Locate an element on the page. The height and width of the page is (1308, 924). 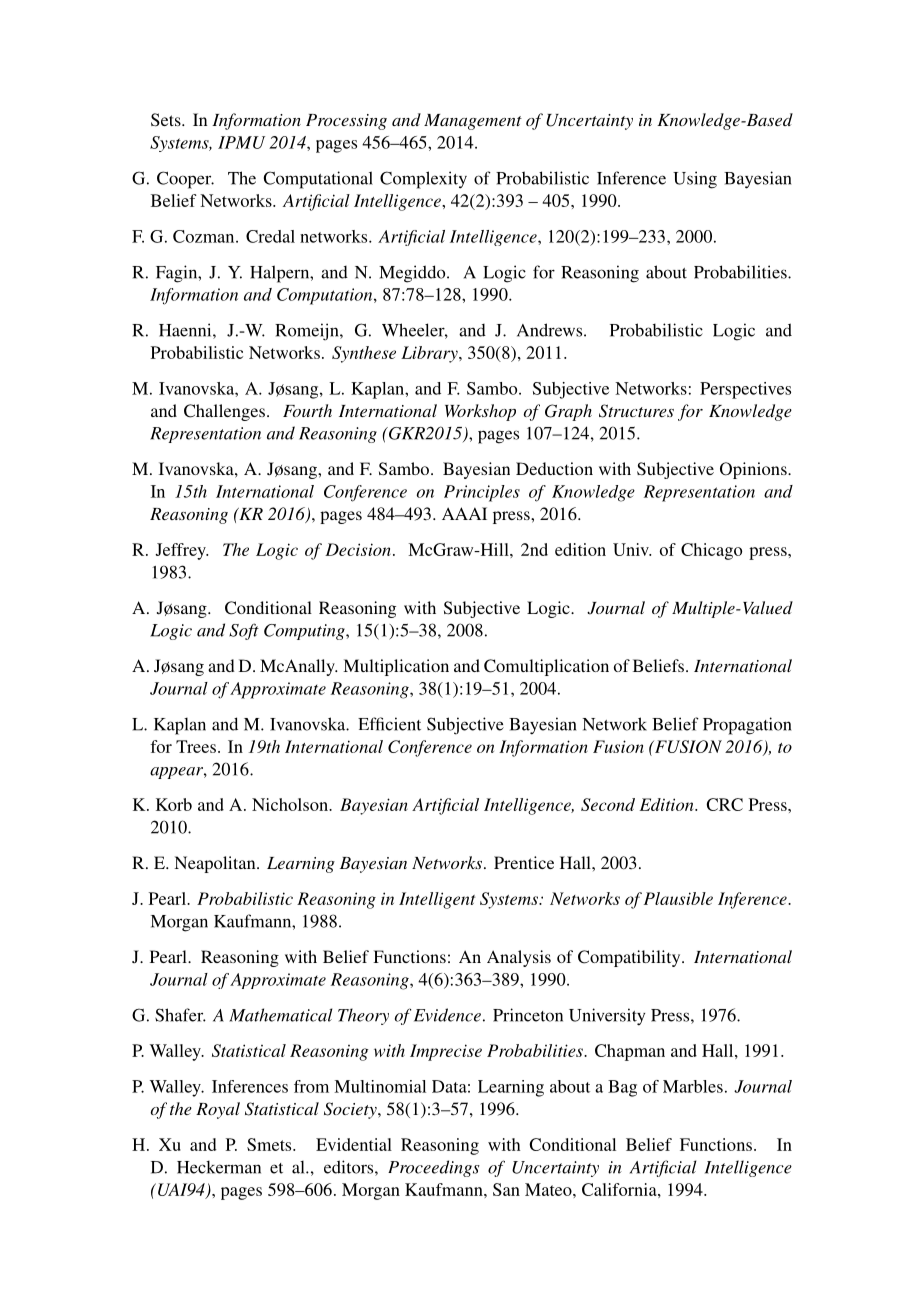
Propagation is located at coordinates (747, 726).
